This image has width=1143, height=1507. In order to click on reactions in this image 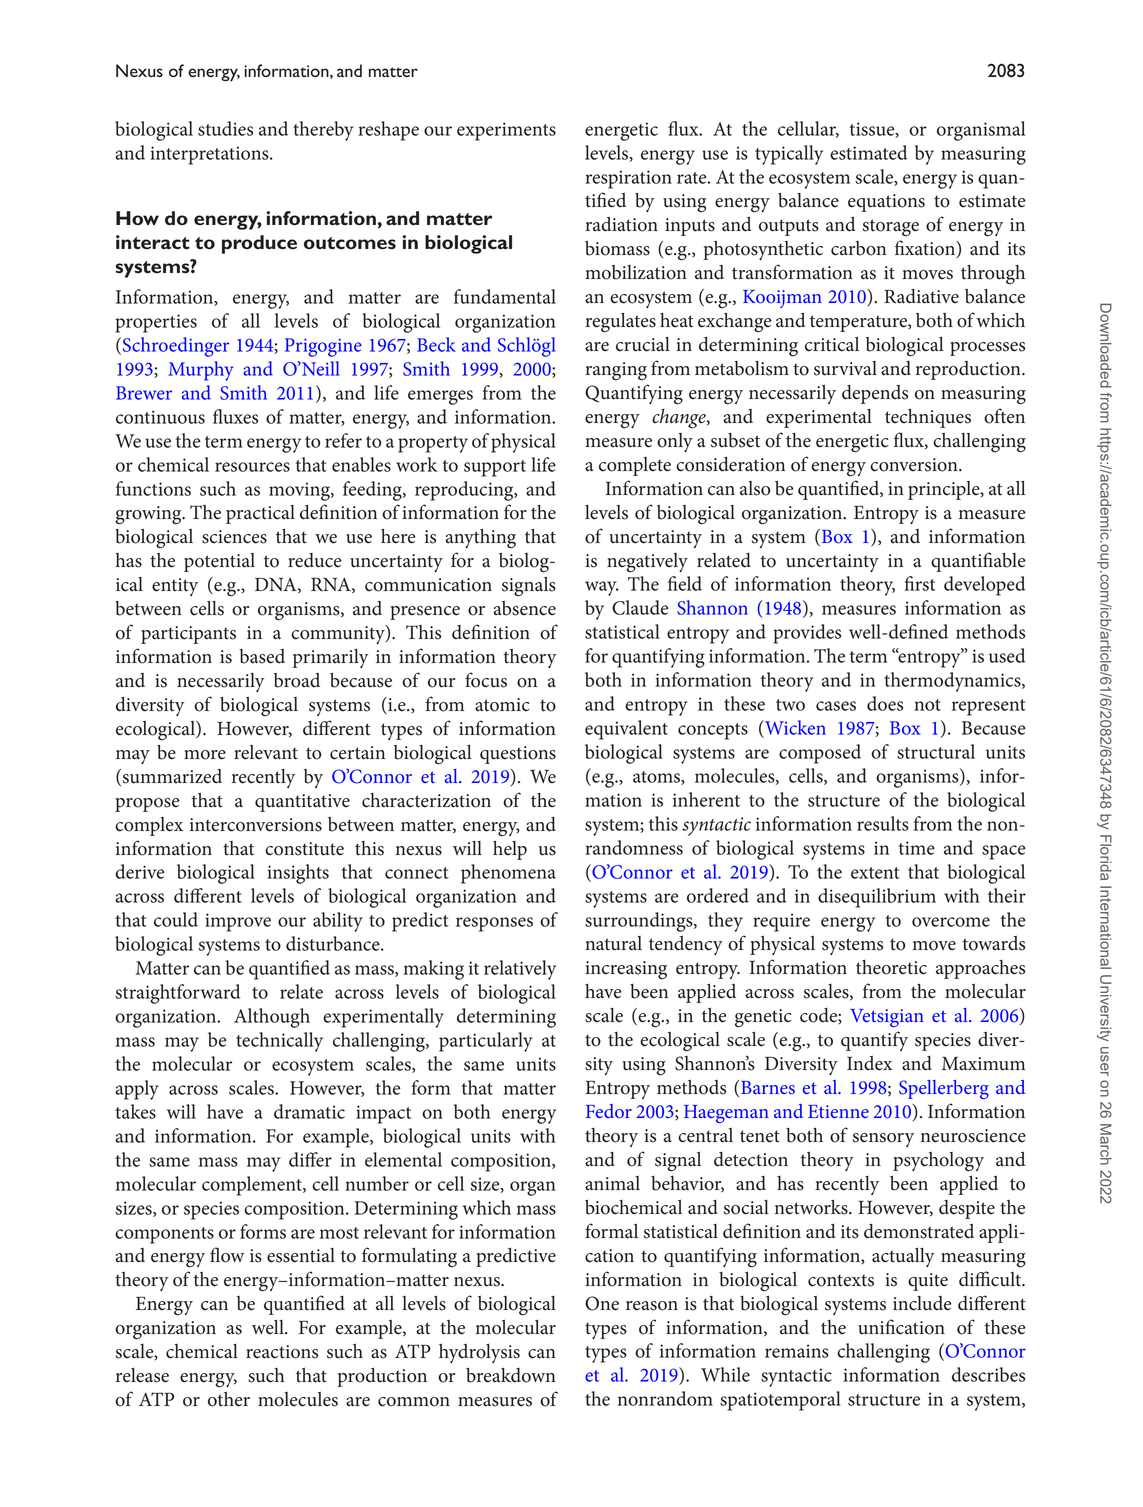, I will do `click(282, 1352)`.
